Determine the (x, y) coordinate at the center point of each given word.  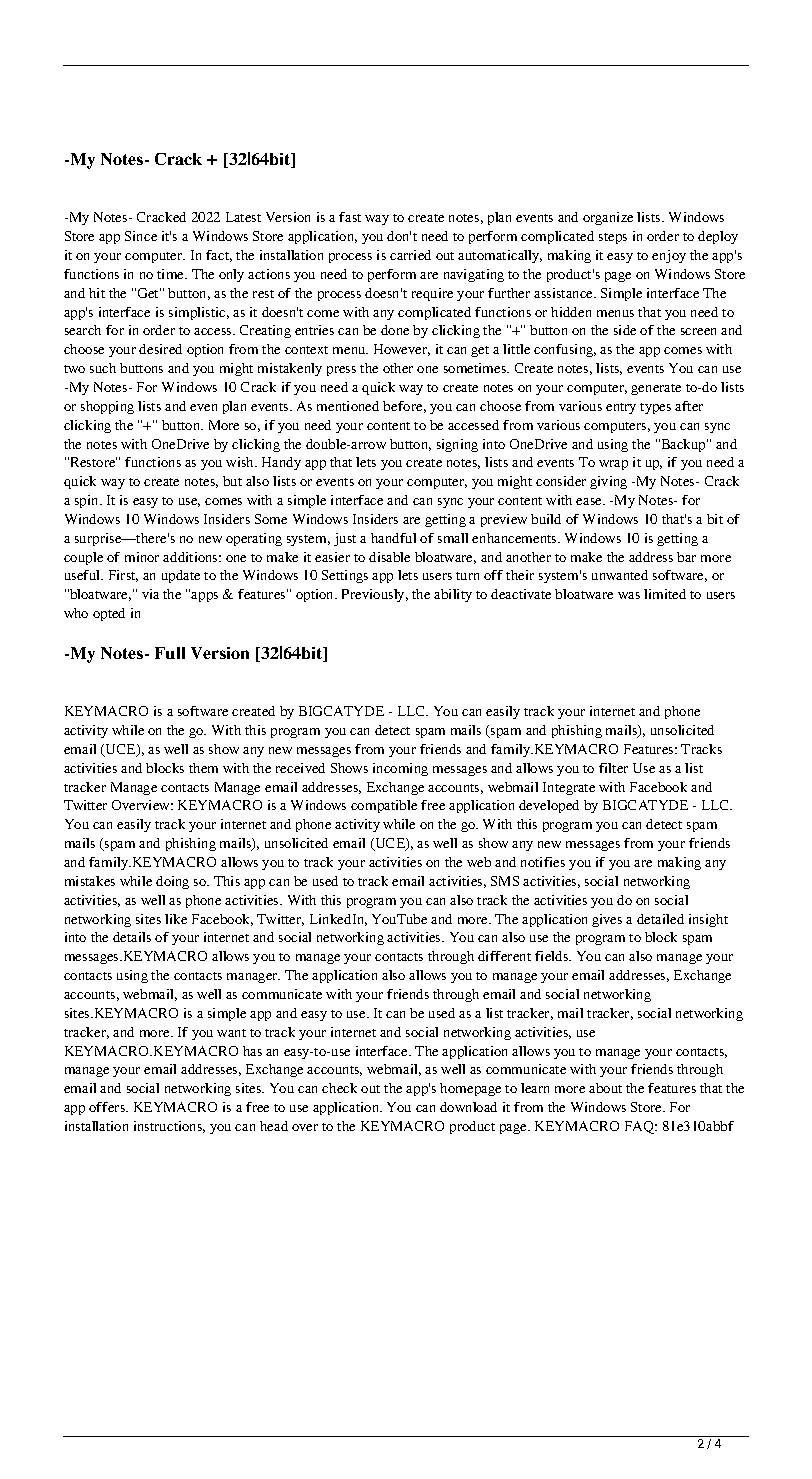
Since (141, 236)
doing (172, 882)
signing (457, 445)
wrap (613, 465)
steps (613, 238)
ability (453, 595)
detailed (660, 919)
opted (109, 614)
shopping (107, 407)
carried (410, 255)
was (629, 595)
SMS (505, 881)
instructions (169, 1127)
